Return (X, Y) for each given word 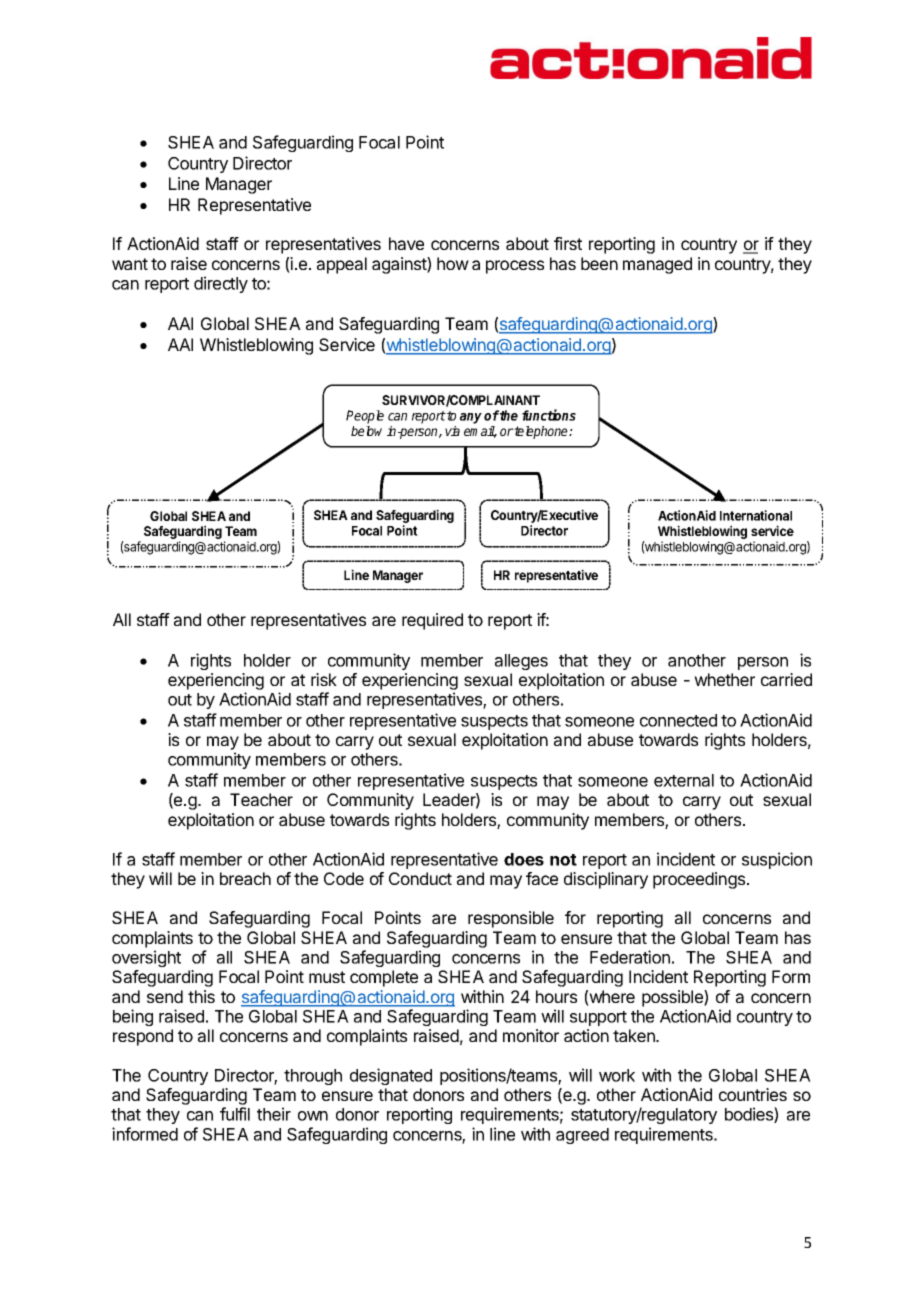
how (453, 263)
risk (324, 679)
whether (724, 679)
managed (657, 265)
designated (391, 1076)
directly (221, 284)
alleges (521, 662)
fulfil (235, 1114)
